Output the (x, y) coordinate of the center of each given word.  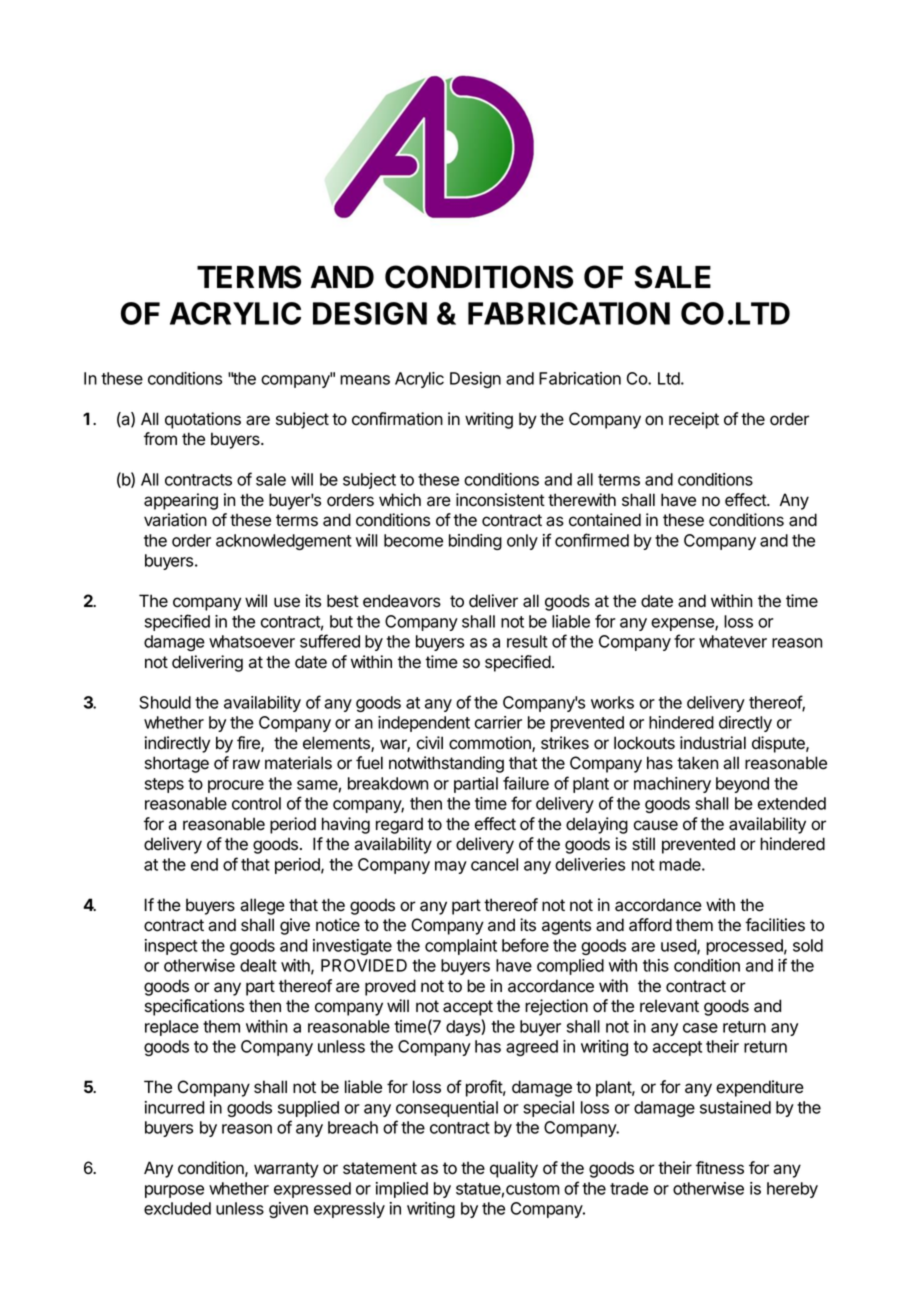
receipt (694, 420)
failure (526, 783)
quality (514, 1169)
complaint (461, 947)
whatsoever (252, 641)
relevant (669, 1006)
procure (236, 786)
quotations (203, 420)
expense (683, 624)
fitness (720, 1168)
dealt (258, 965)
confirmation (397, 419)
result (527, 641)
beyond (742, 785)
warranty (286, 1170)
